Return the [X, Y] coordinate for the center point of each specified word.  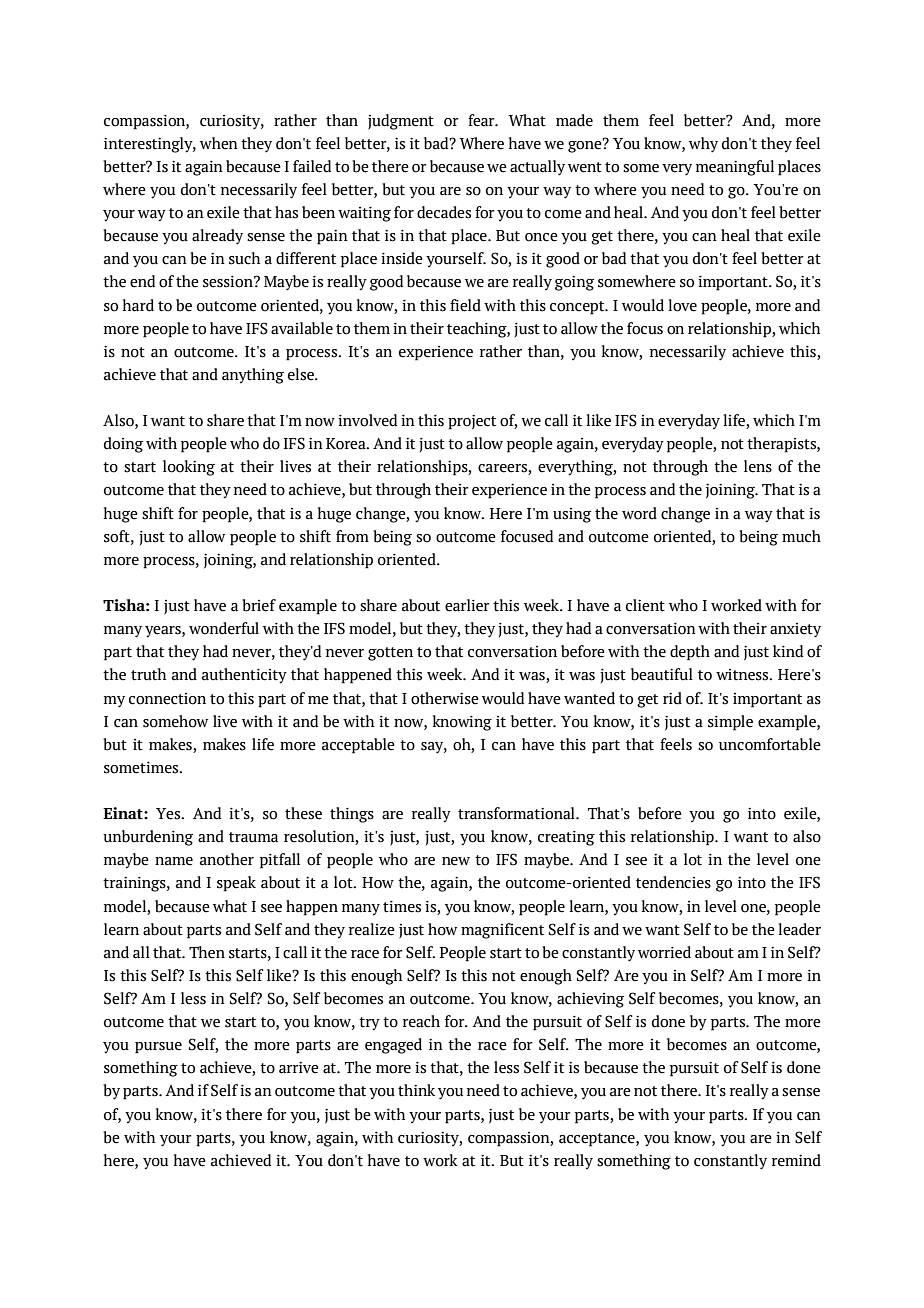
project [472, 422]
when [219, 143]
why [703, 145]
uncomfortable [770, 744]
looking [189, 468]
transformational [517, 813]
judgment [401, 122]
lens [758, 466]
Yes [169, 814]
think [416, 1090]
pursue [158, 1048]
